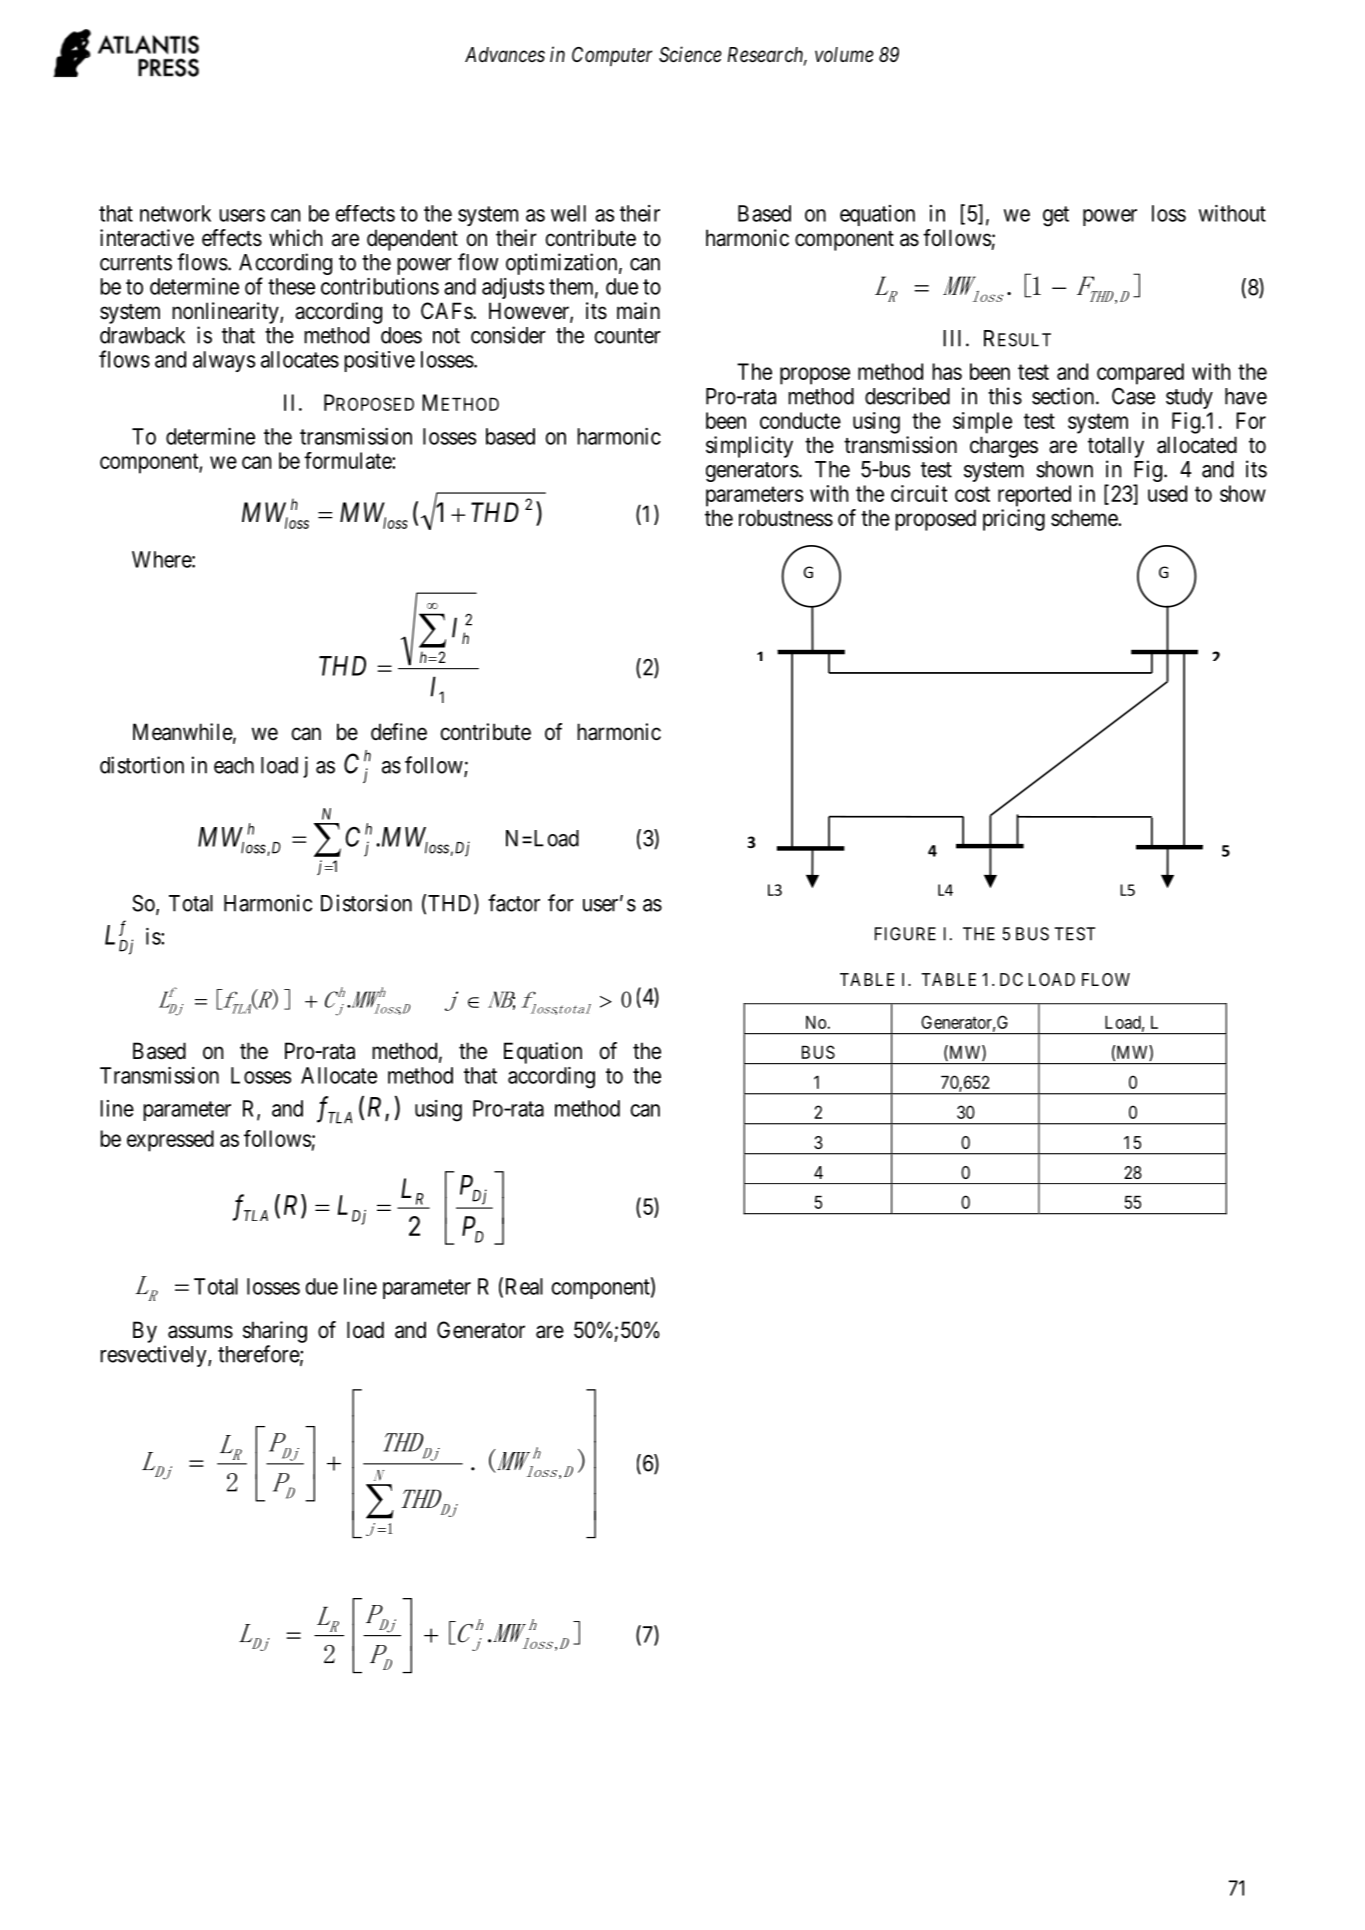 Image resolution: width=1365 pixels, height=1930 pixels. Describe the element at coordinates (1056, 216) in the screenshot. I see `get` at that location.
